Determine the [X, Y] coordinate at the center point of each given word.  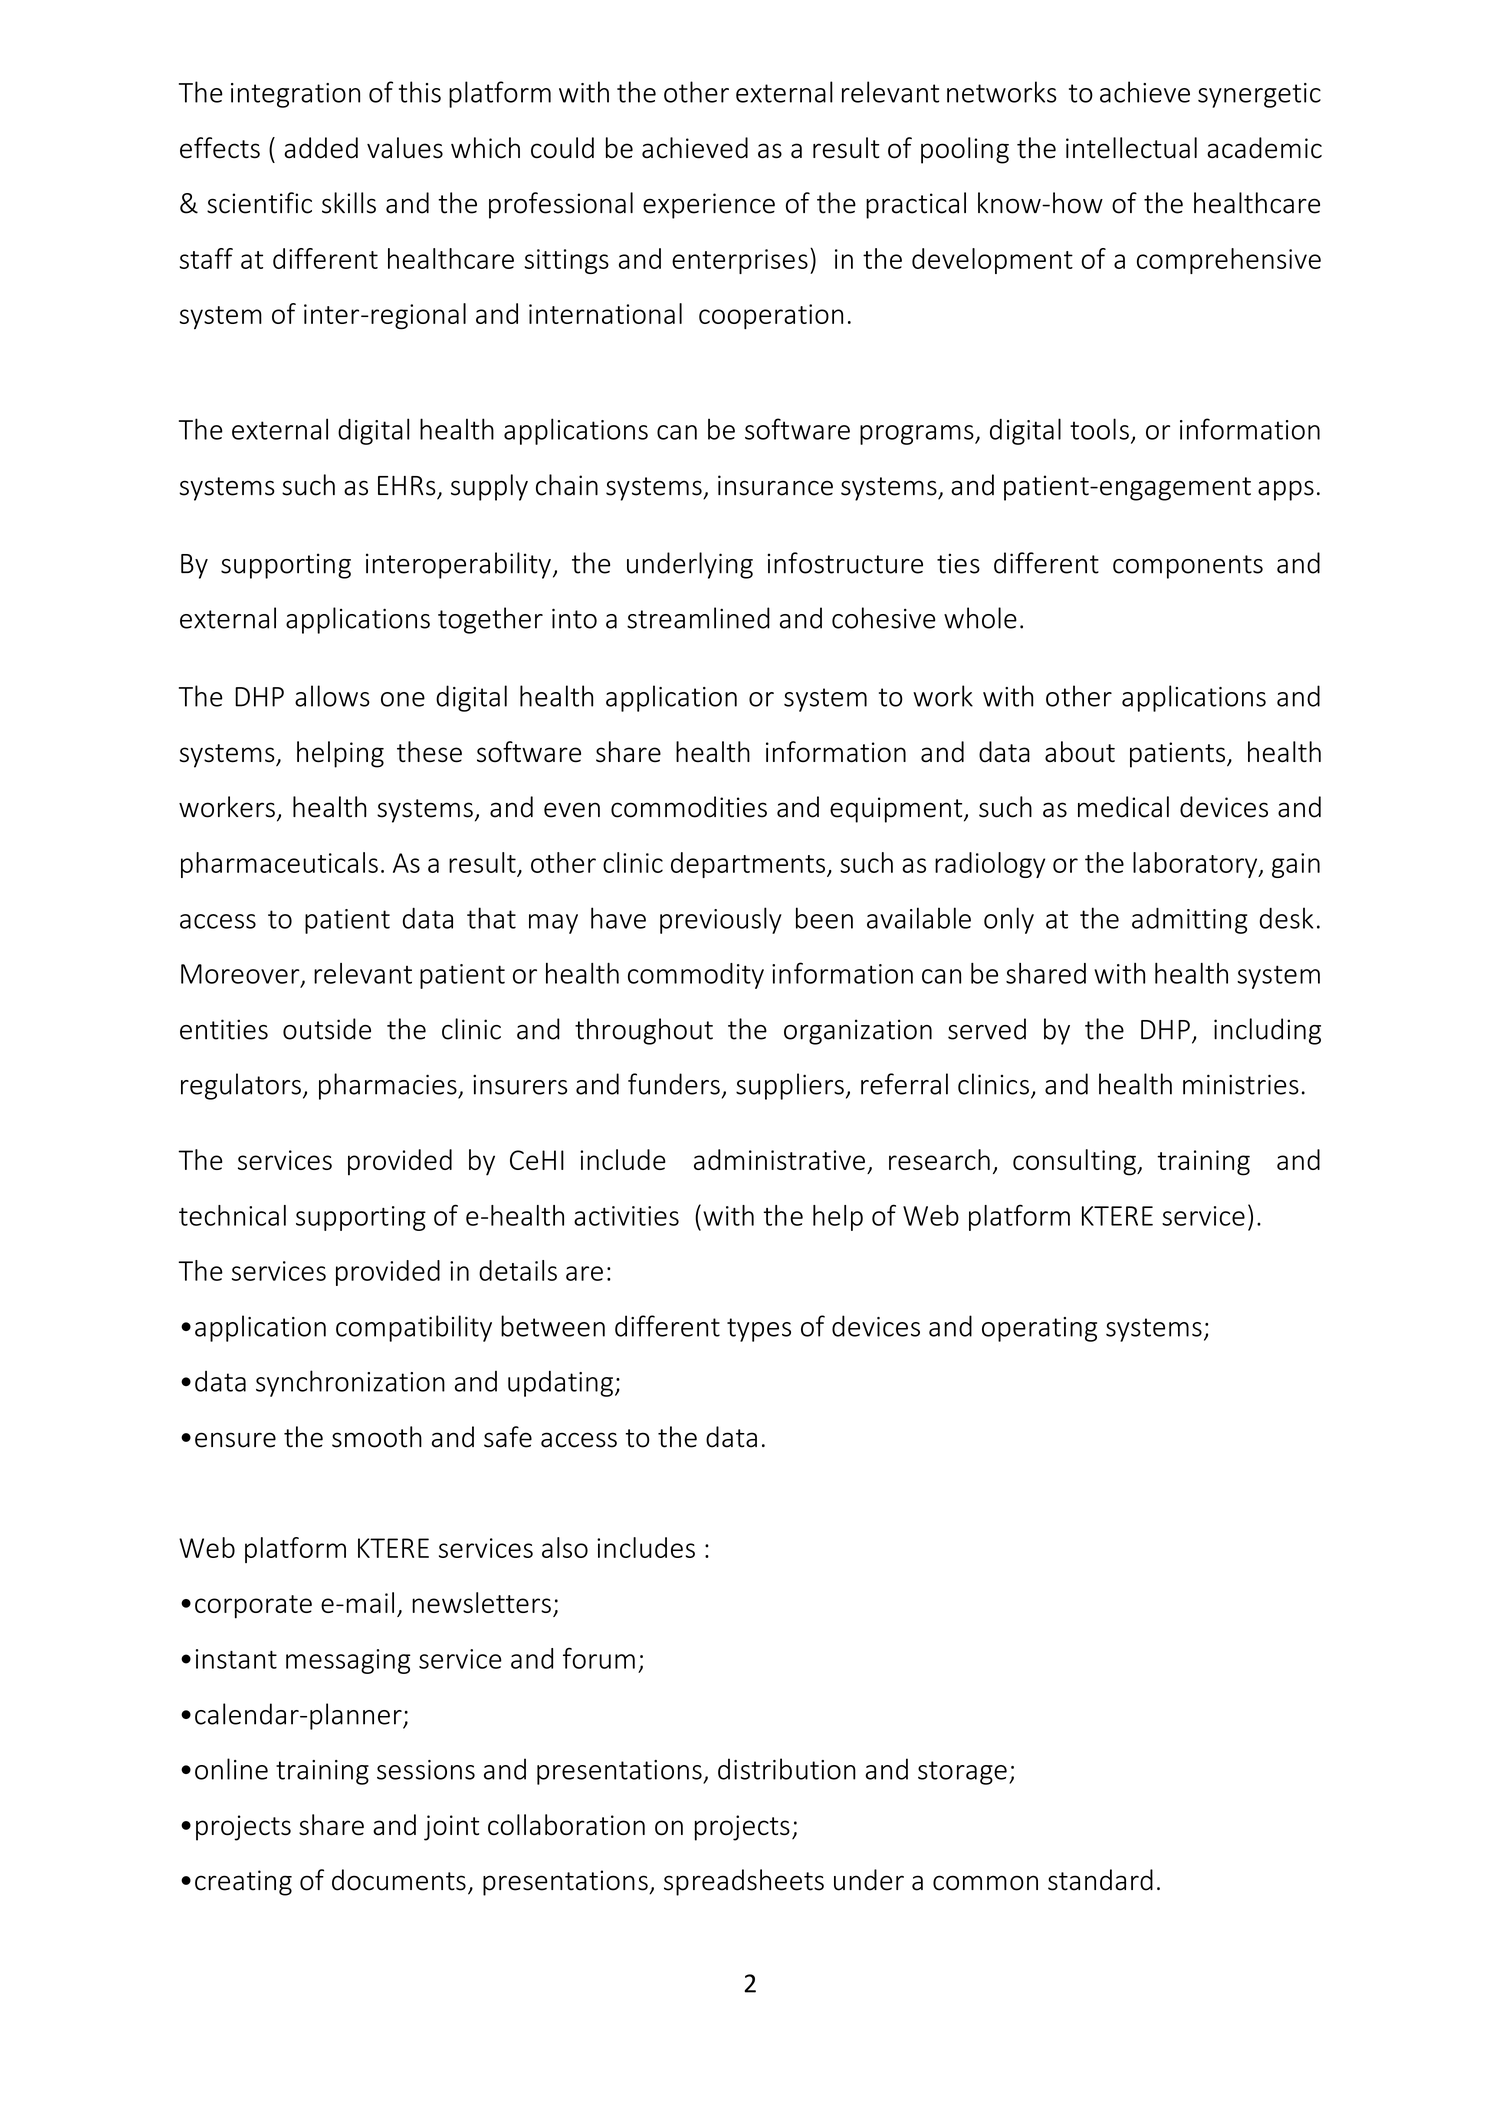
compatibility [414, 1328]
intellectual [1131, 148]
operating [1039, 1329]
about [1080, 752]
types [759, 1330]
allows [332, 696]
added [321, 148]
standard [1100, 1880]
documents [399, 1880]
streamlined [698, 618]
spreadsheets [744, 1882]
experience [709, 206]
